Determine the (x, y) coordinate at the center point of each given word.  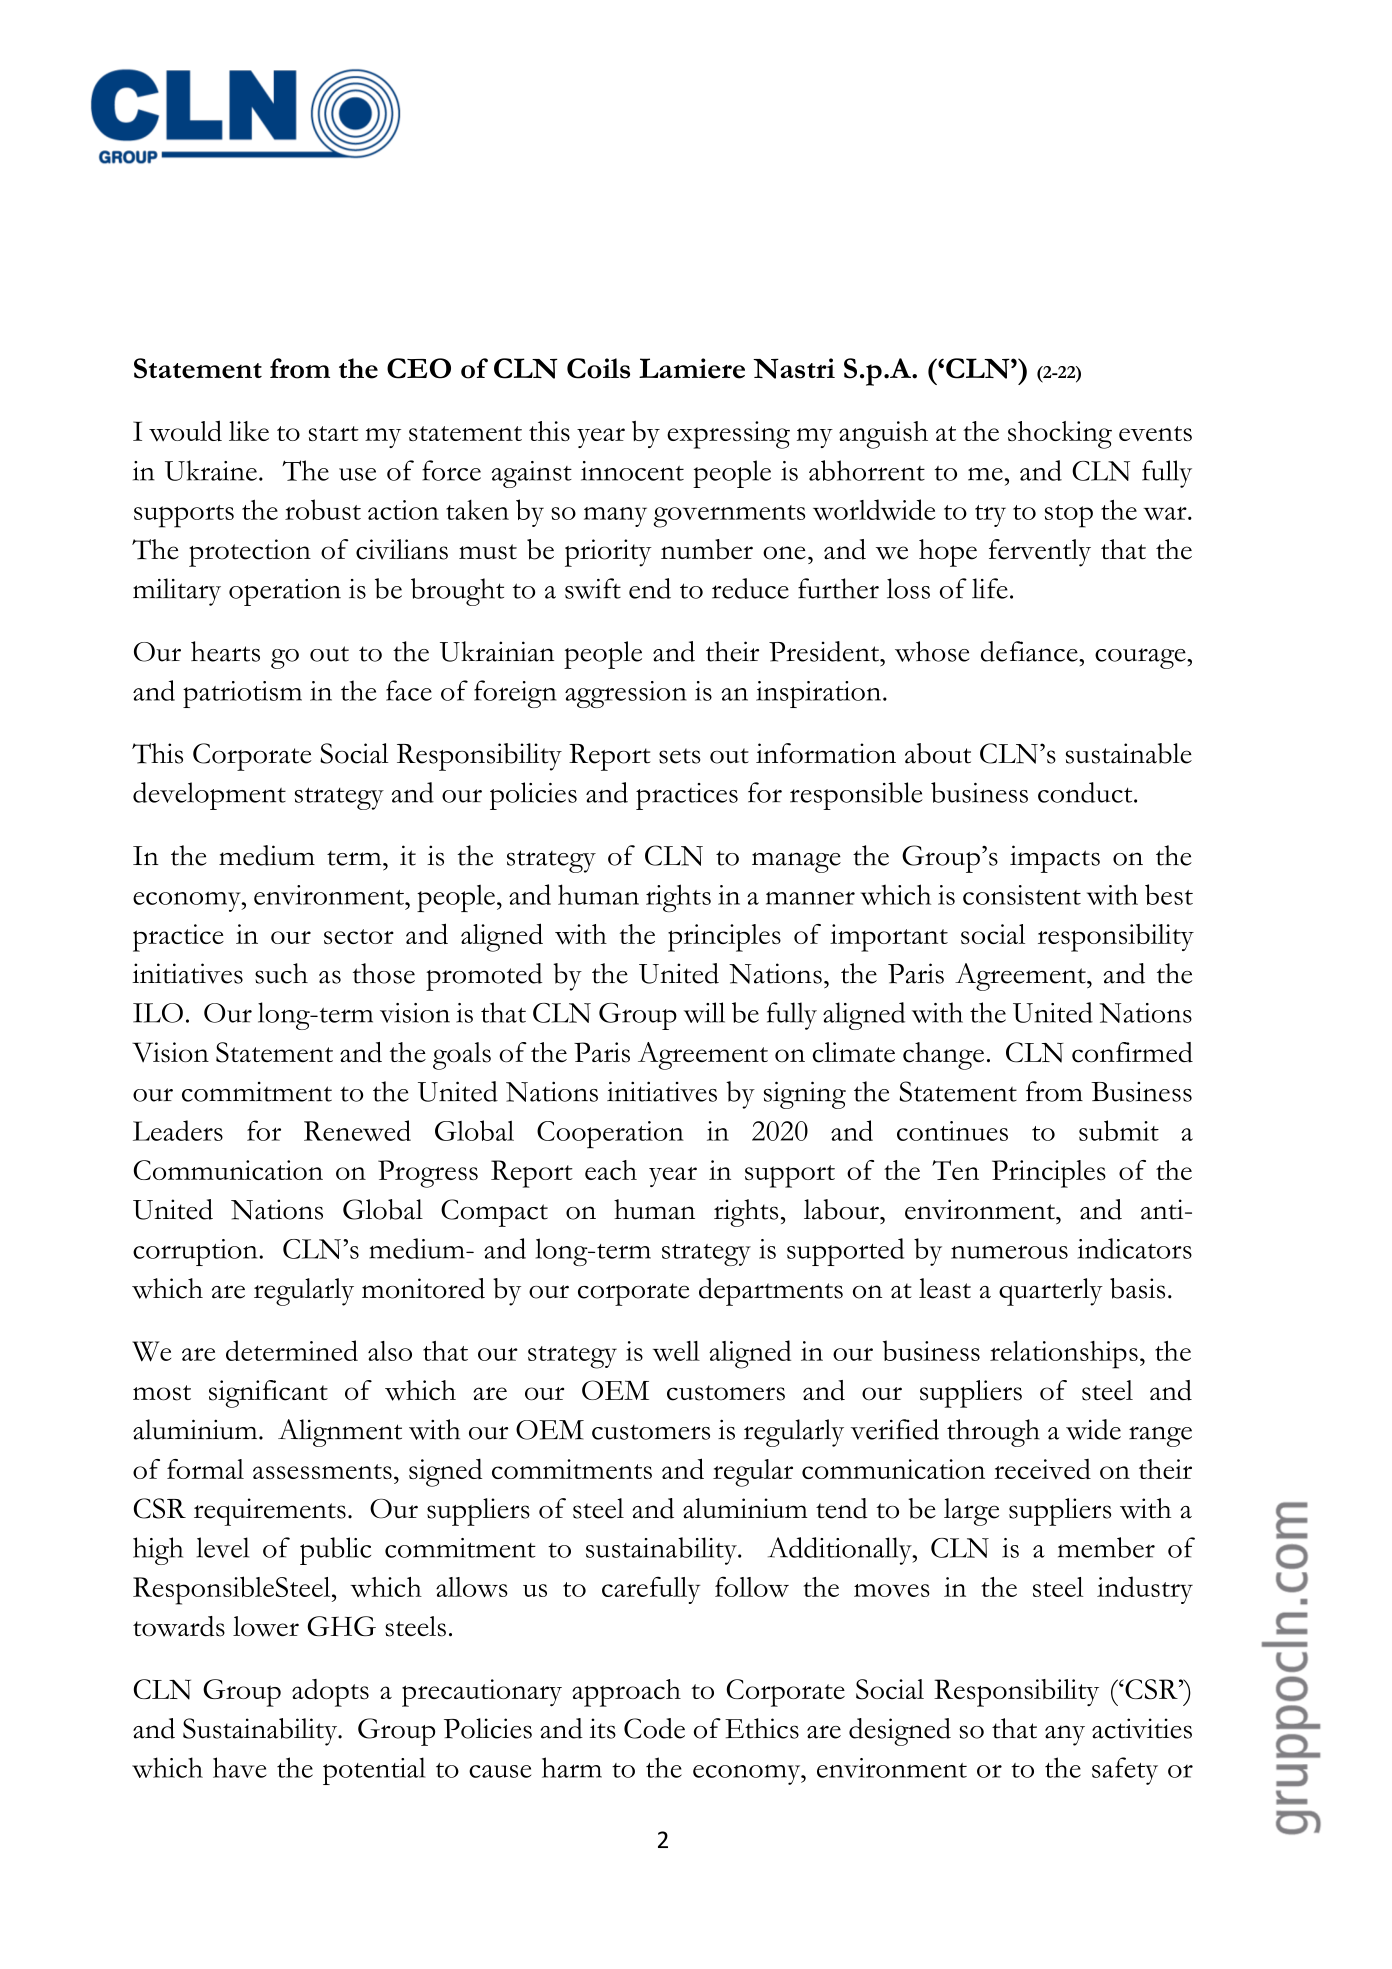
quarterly (1051, 1292)
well (676, 1351)
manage (796, 862)
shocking (1060, 435)
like (249, 431)
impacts (1055, 859)
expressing (728, 435)
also (390, 1351)
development (209, 796)
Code (654, 1728)
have (240, 1767)
